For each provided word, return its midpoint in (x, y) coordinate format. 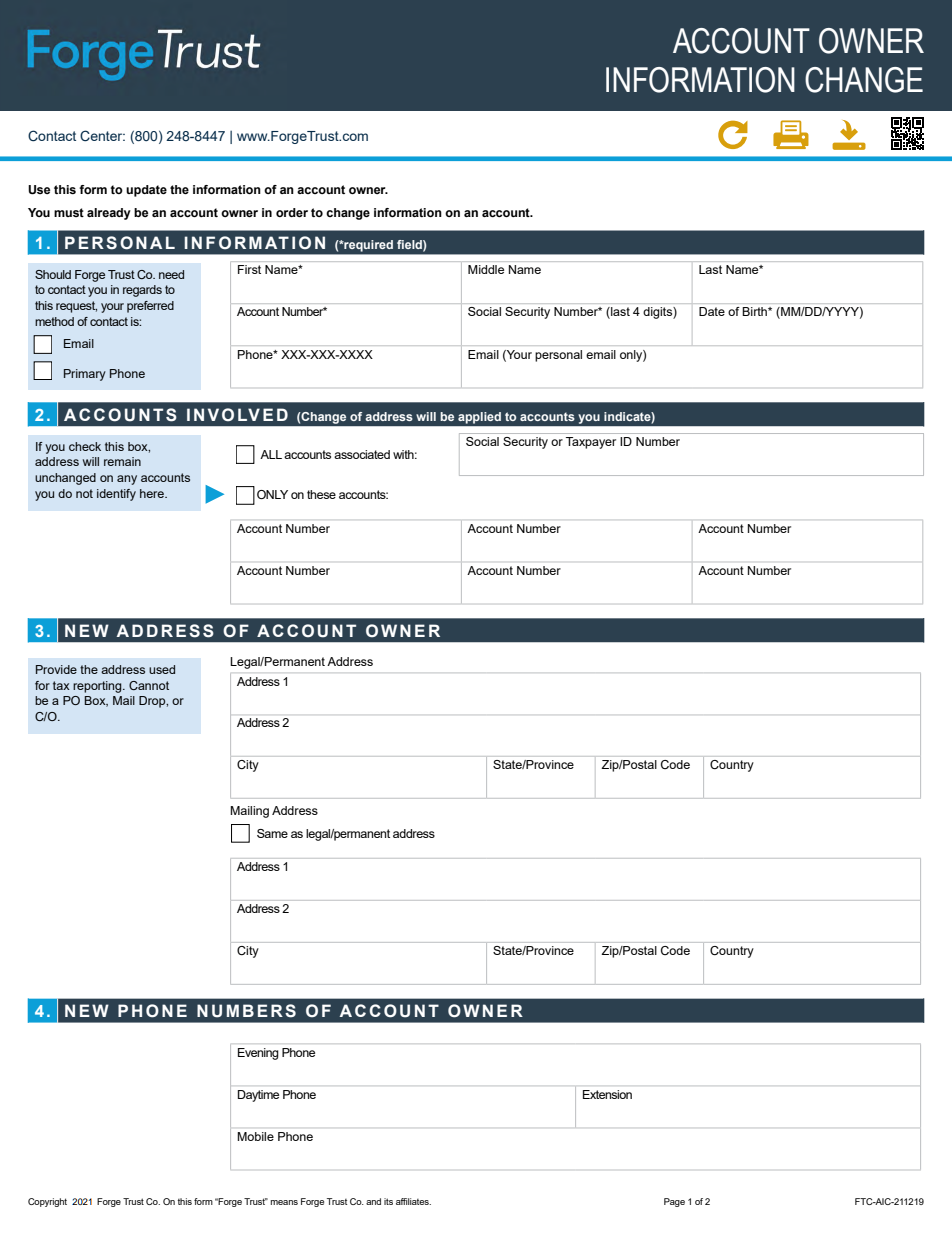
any (127, 480)
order (292, 212)
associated (362, 454)
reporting (98, 687)
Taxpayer (591, 443)
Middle (486, 269)
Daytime (258, 1096)
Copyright (47, 1202)
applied (479, 418)
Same (272, 833)
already (109, 214)
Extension (607, 1094)
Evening (258, 1054)
